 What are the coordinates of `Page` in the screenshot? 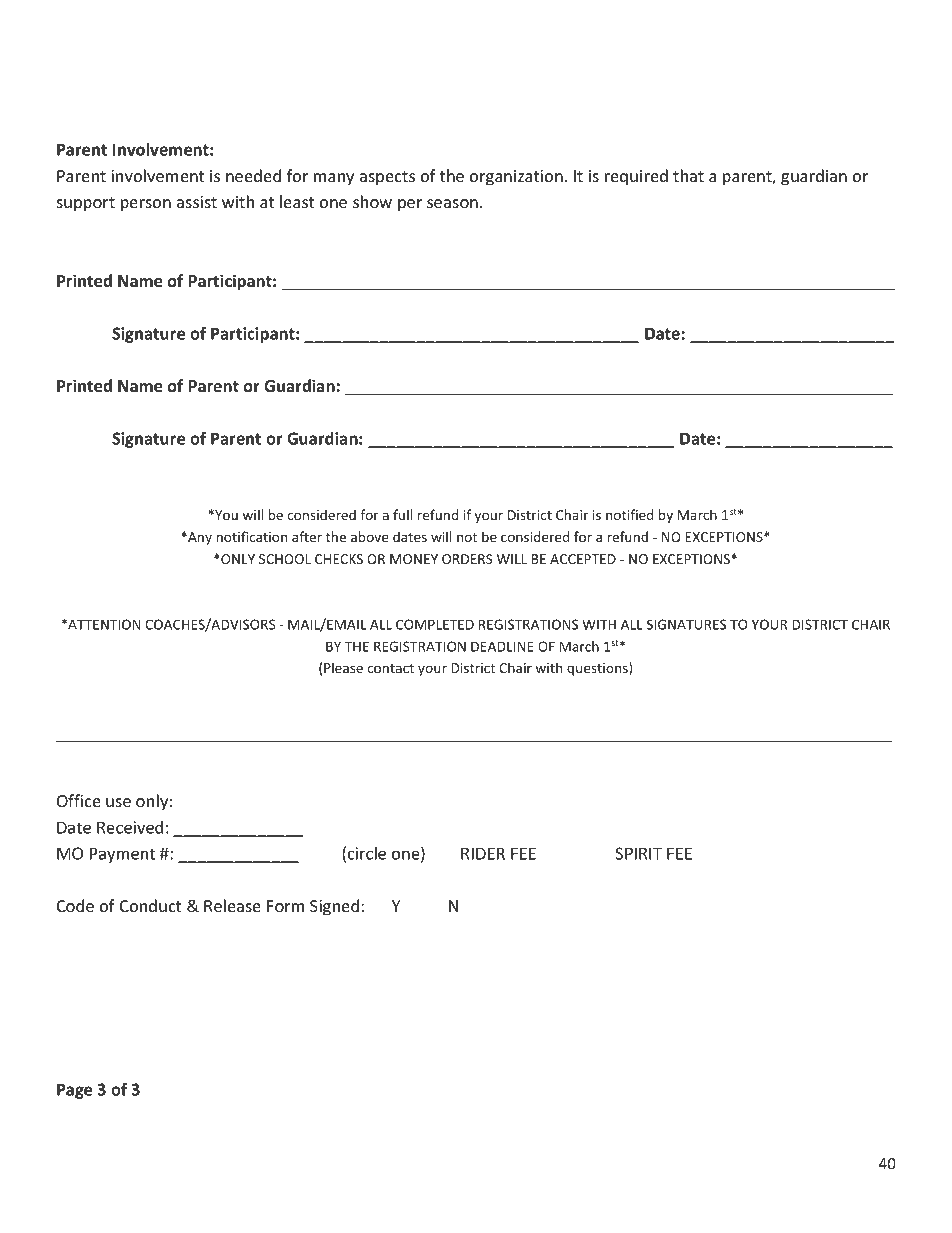 It's located at (74, 1091).
